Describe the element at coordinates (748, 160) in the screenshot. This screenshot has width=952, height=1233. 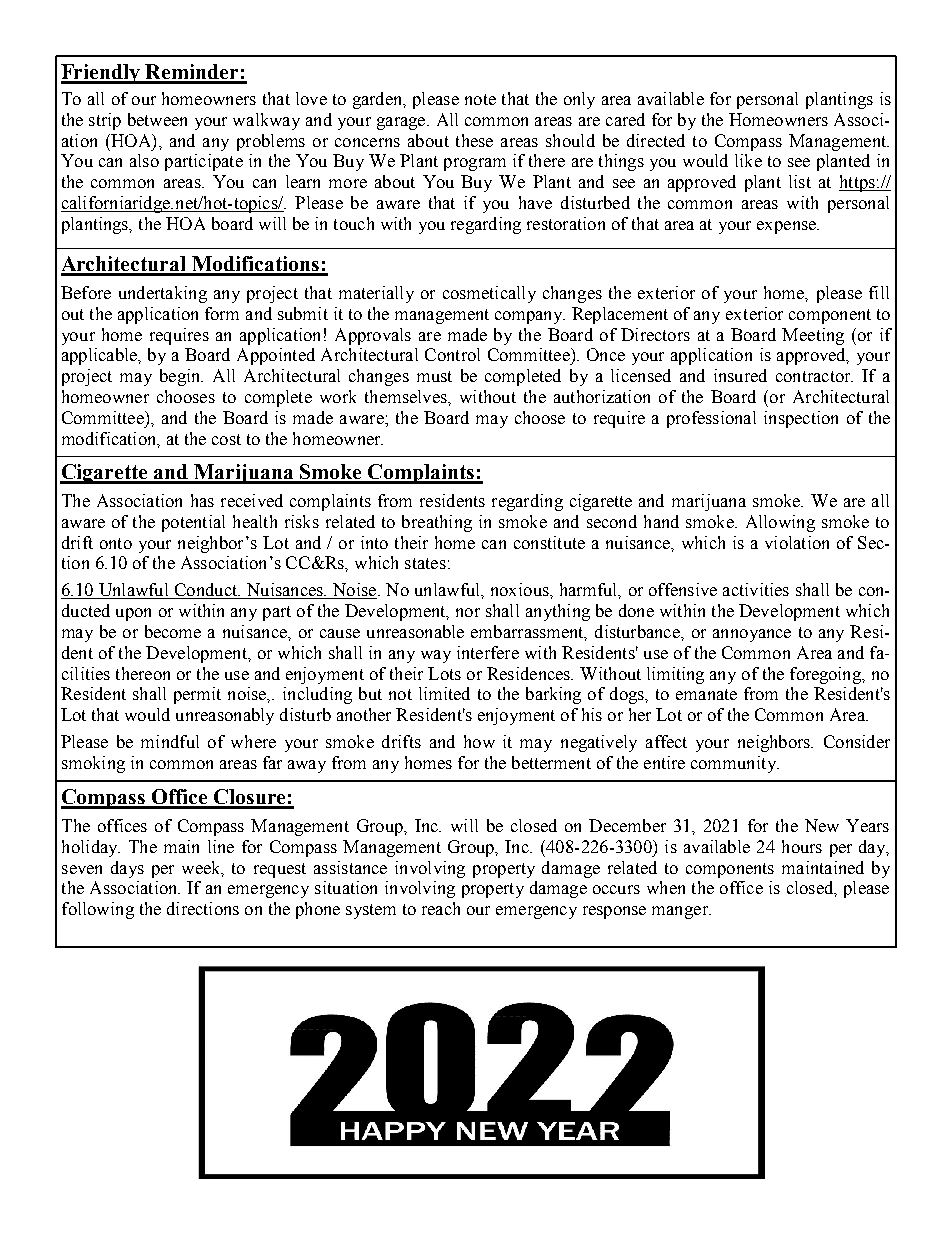
I see `like` at that location.
